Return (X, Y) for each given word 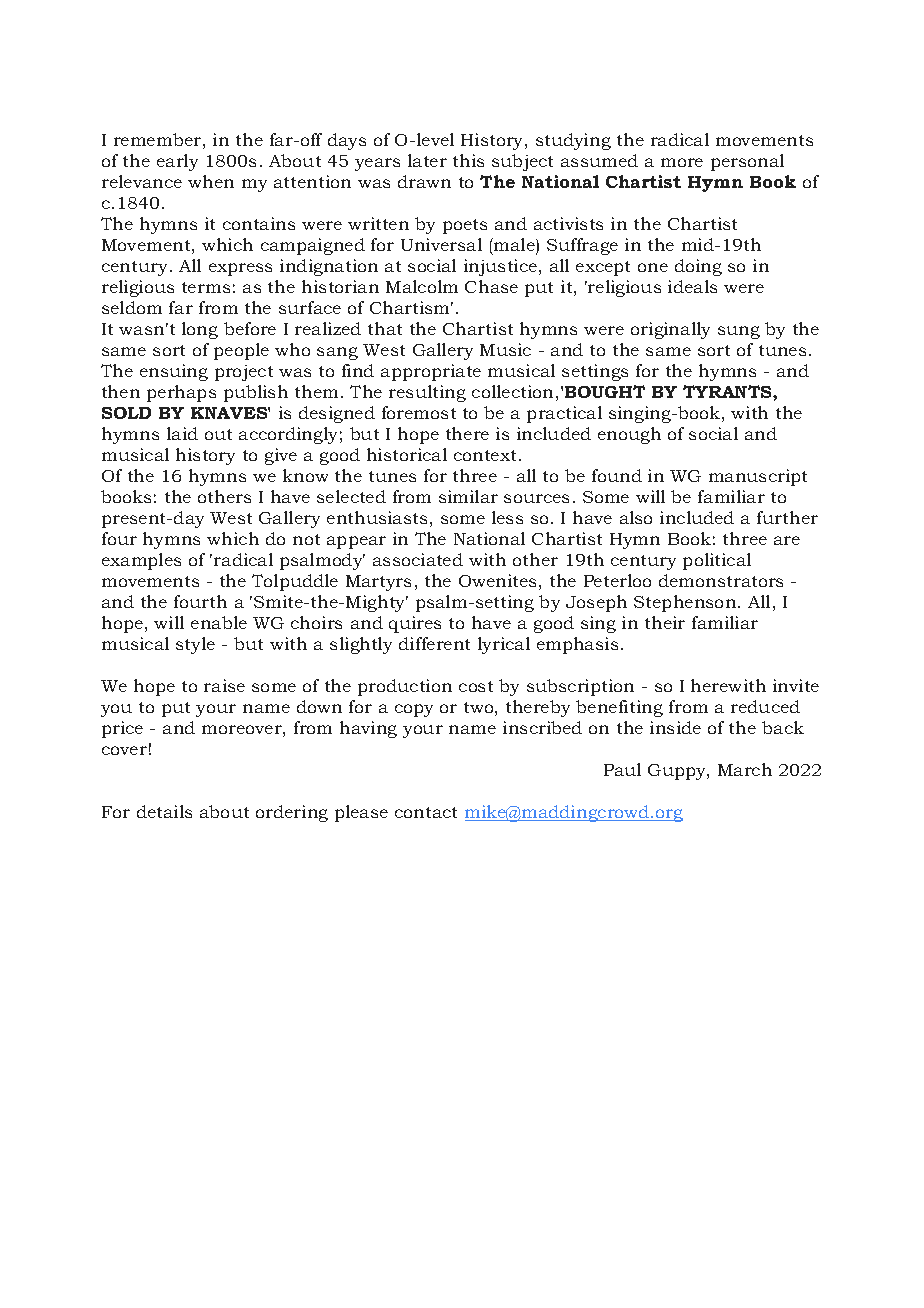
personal (747, 162)
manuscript (758, 477)
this (468, 160)
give (281, 456)
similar (468, 496)
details (164, 811)
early (177, 162)
